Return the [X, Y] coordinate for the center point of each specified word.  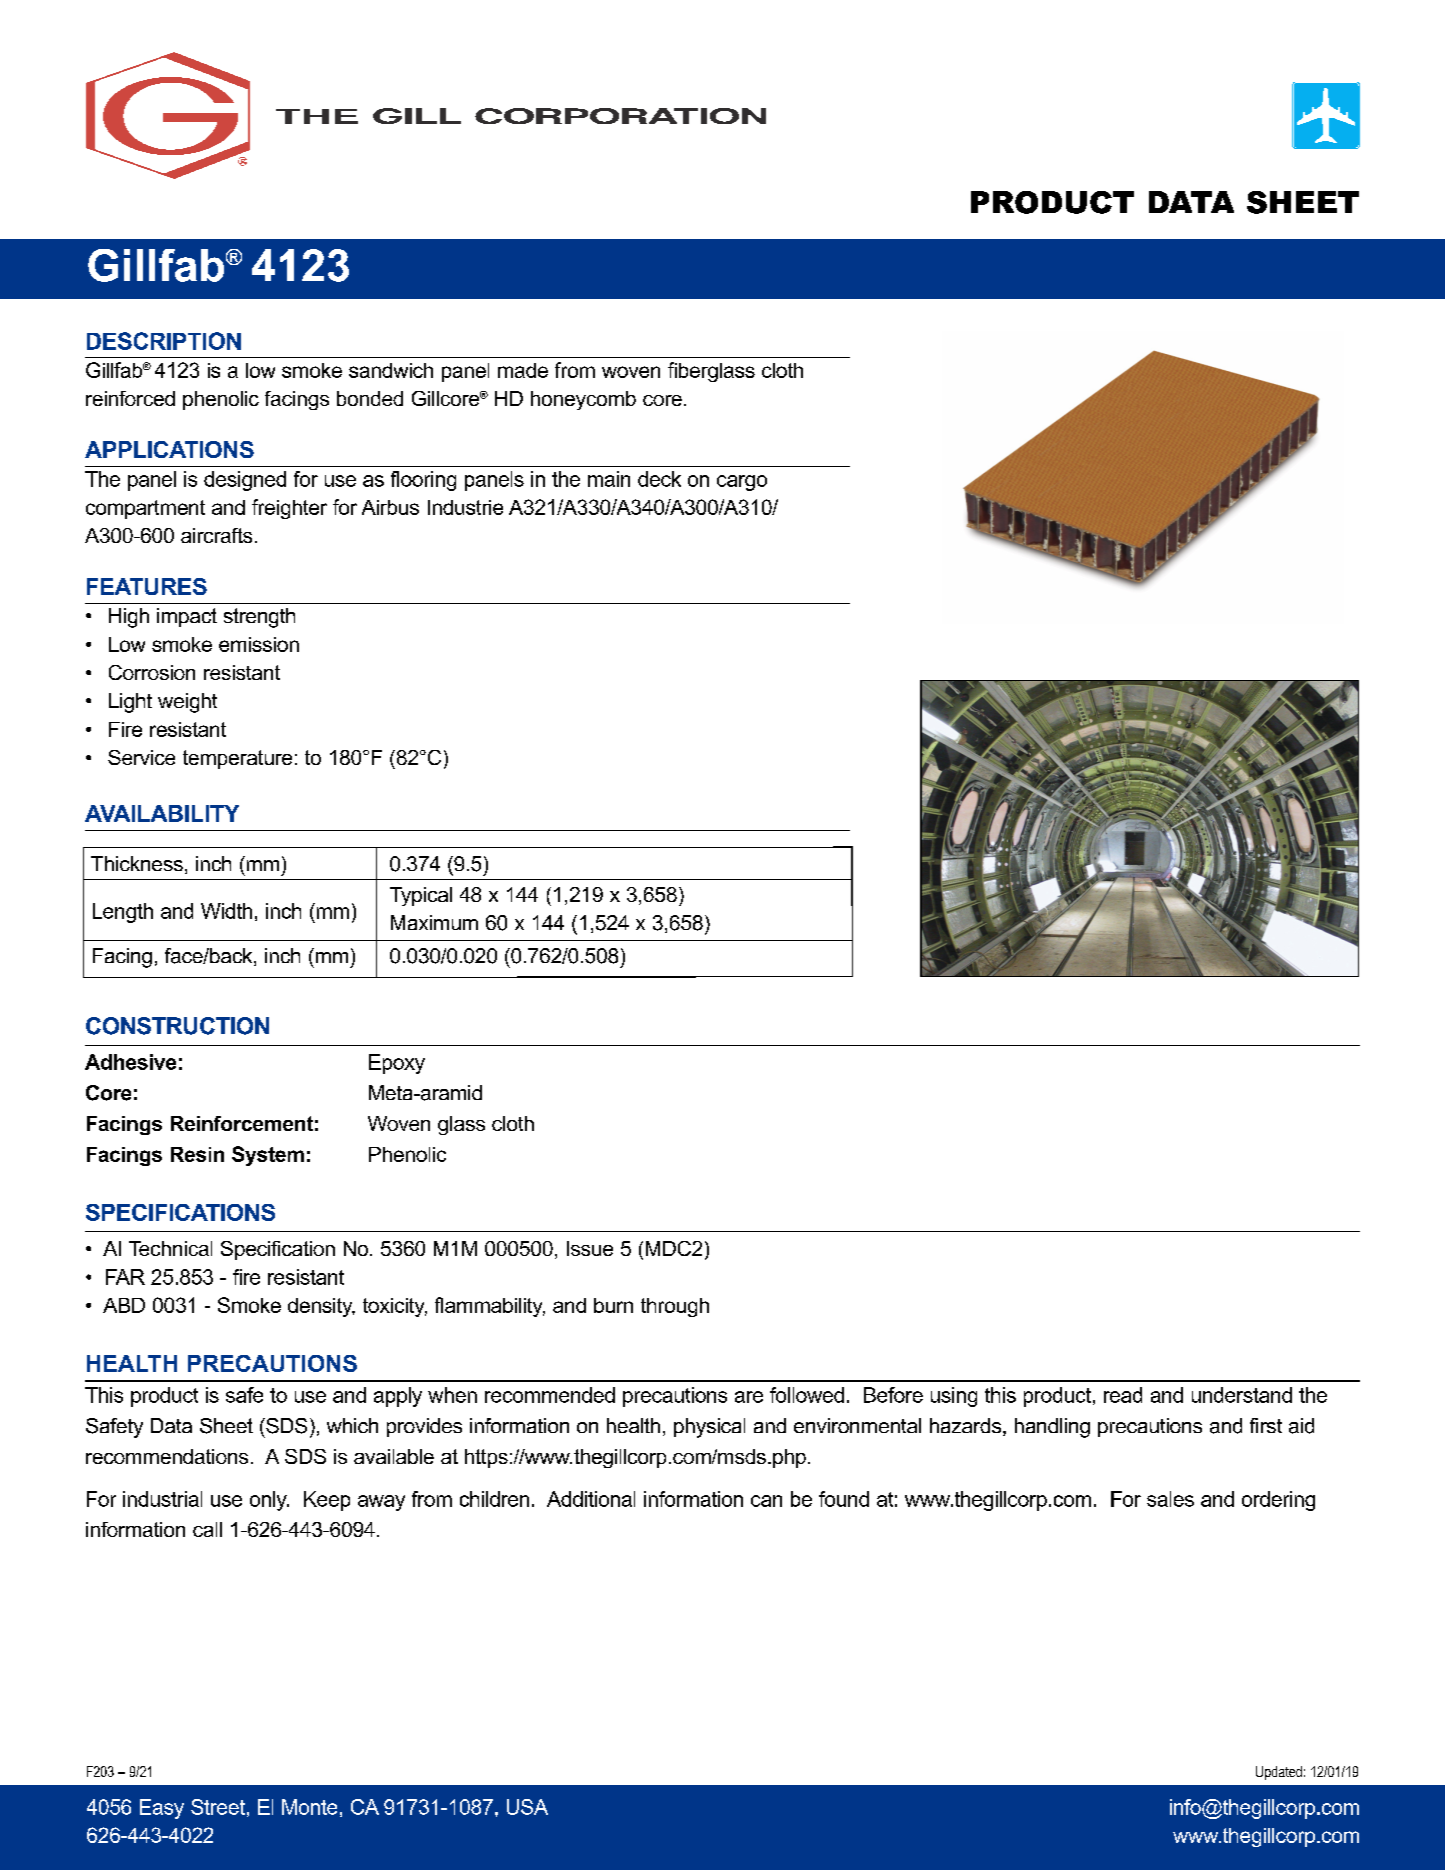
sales [1170, 1499]
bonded [370, 398]
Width [226, 911]
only [269, 1501]
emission [259, 644]
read [1123, 1395]
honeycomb [583, 400]
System [268, 1156]
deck [659, 479]
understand [1242, 1395]
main [609, 479]
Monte [309, 1807]
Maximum [434, 922]
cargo [742, 483]
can [766, 1501]
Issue [590, 1248]
